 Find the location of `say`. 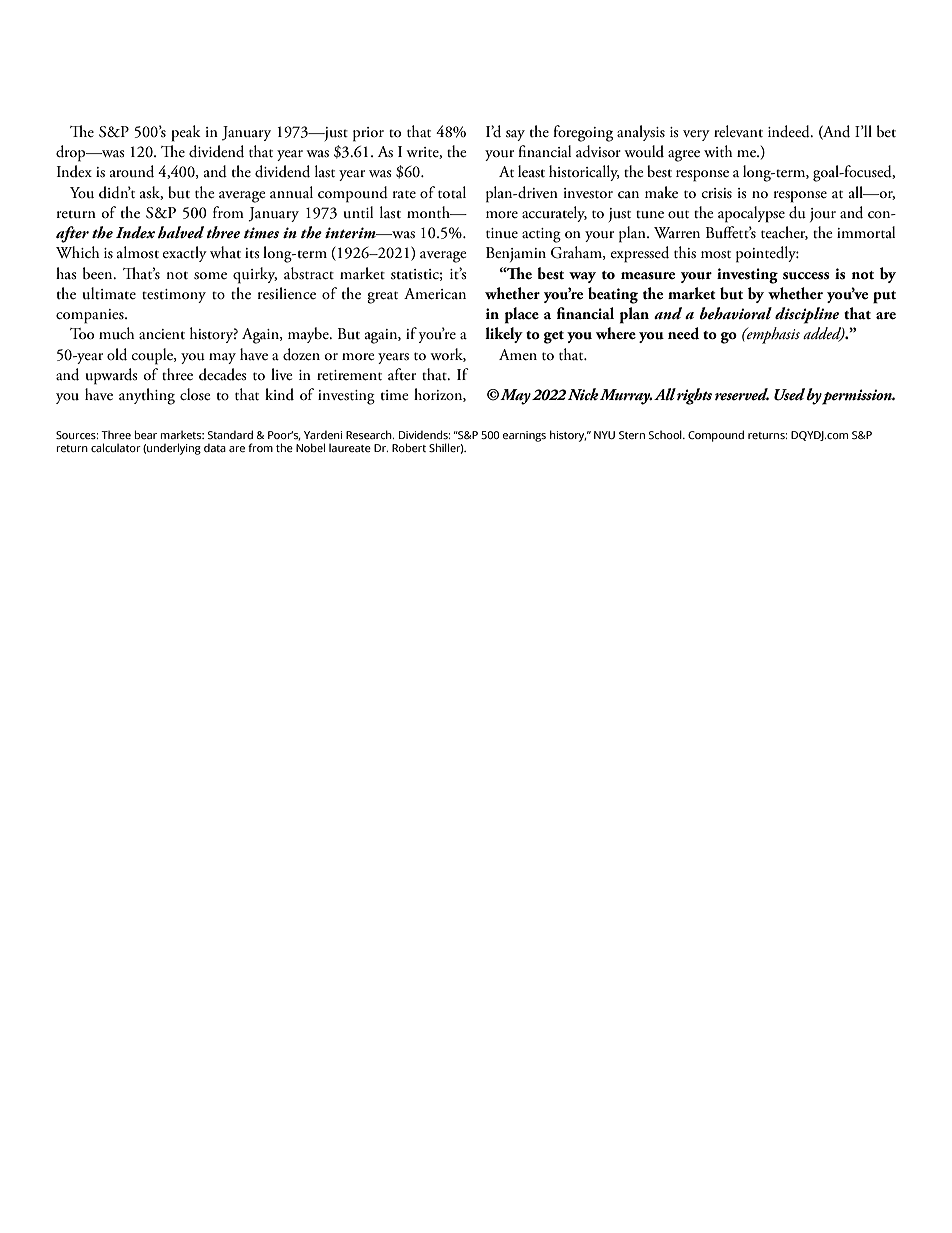

say is located at coordinates (515, 135).
